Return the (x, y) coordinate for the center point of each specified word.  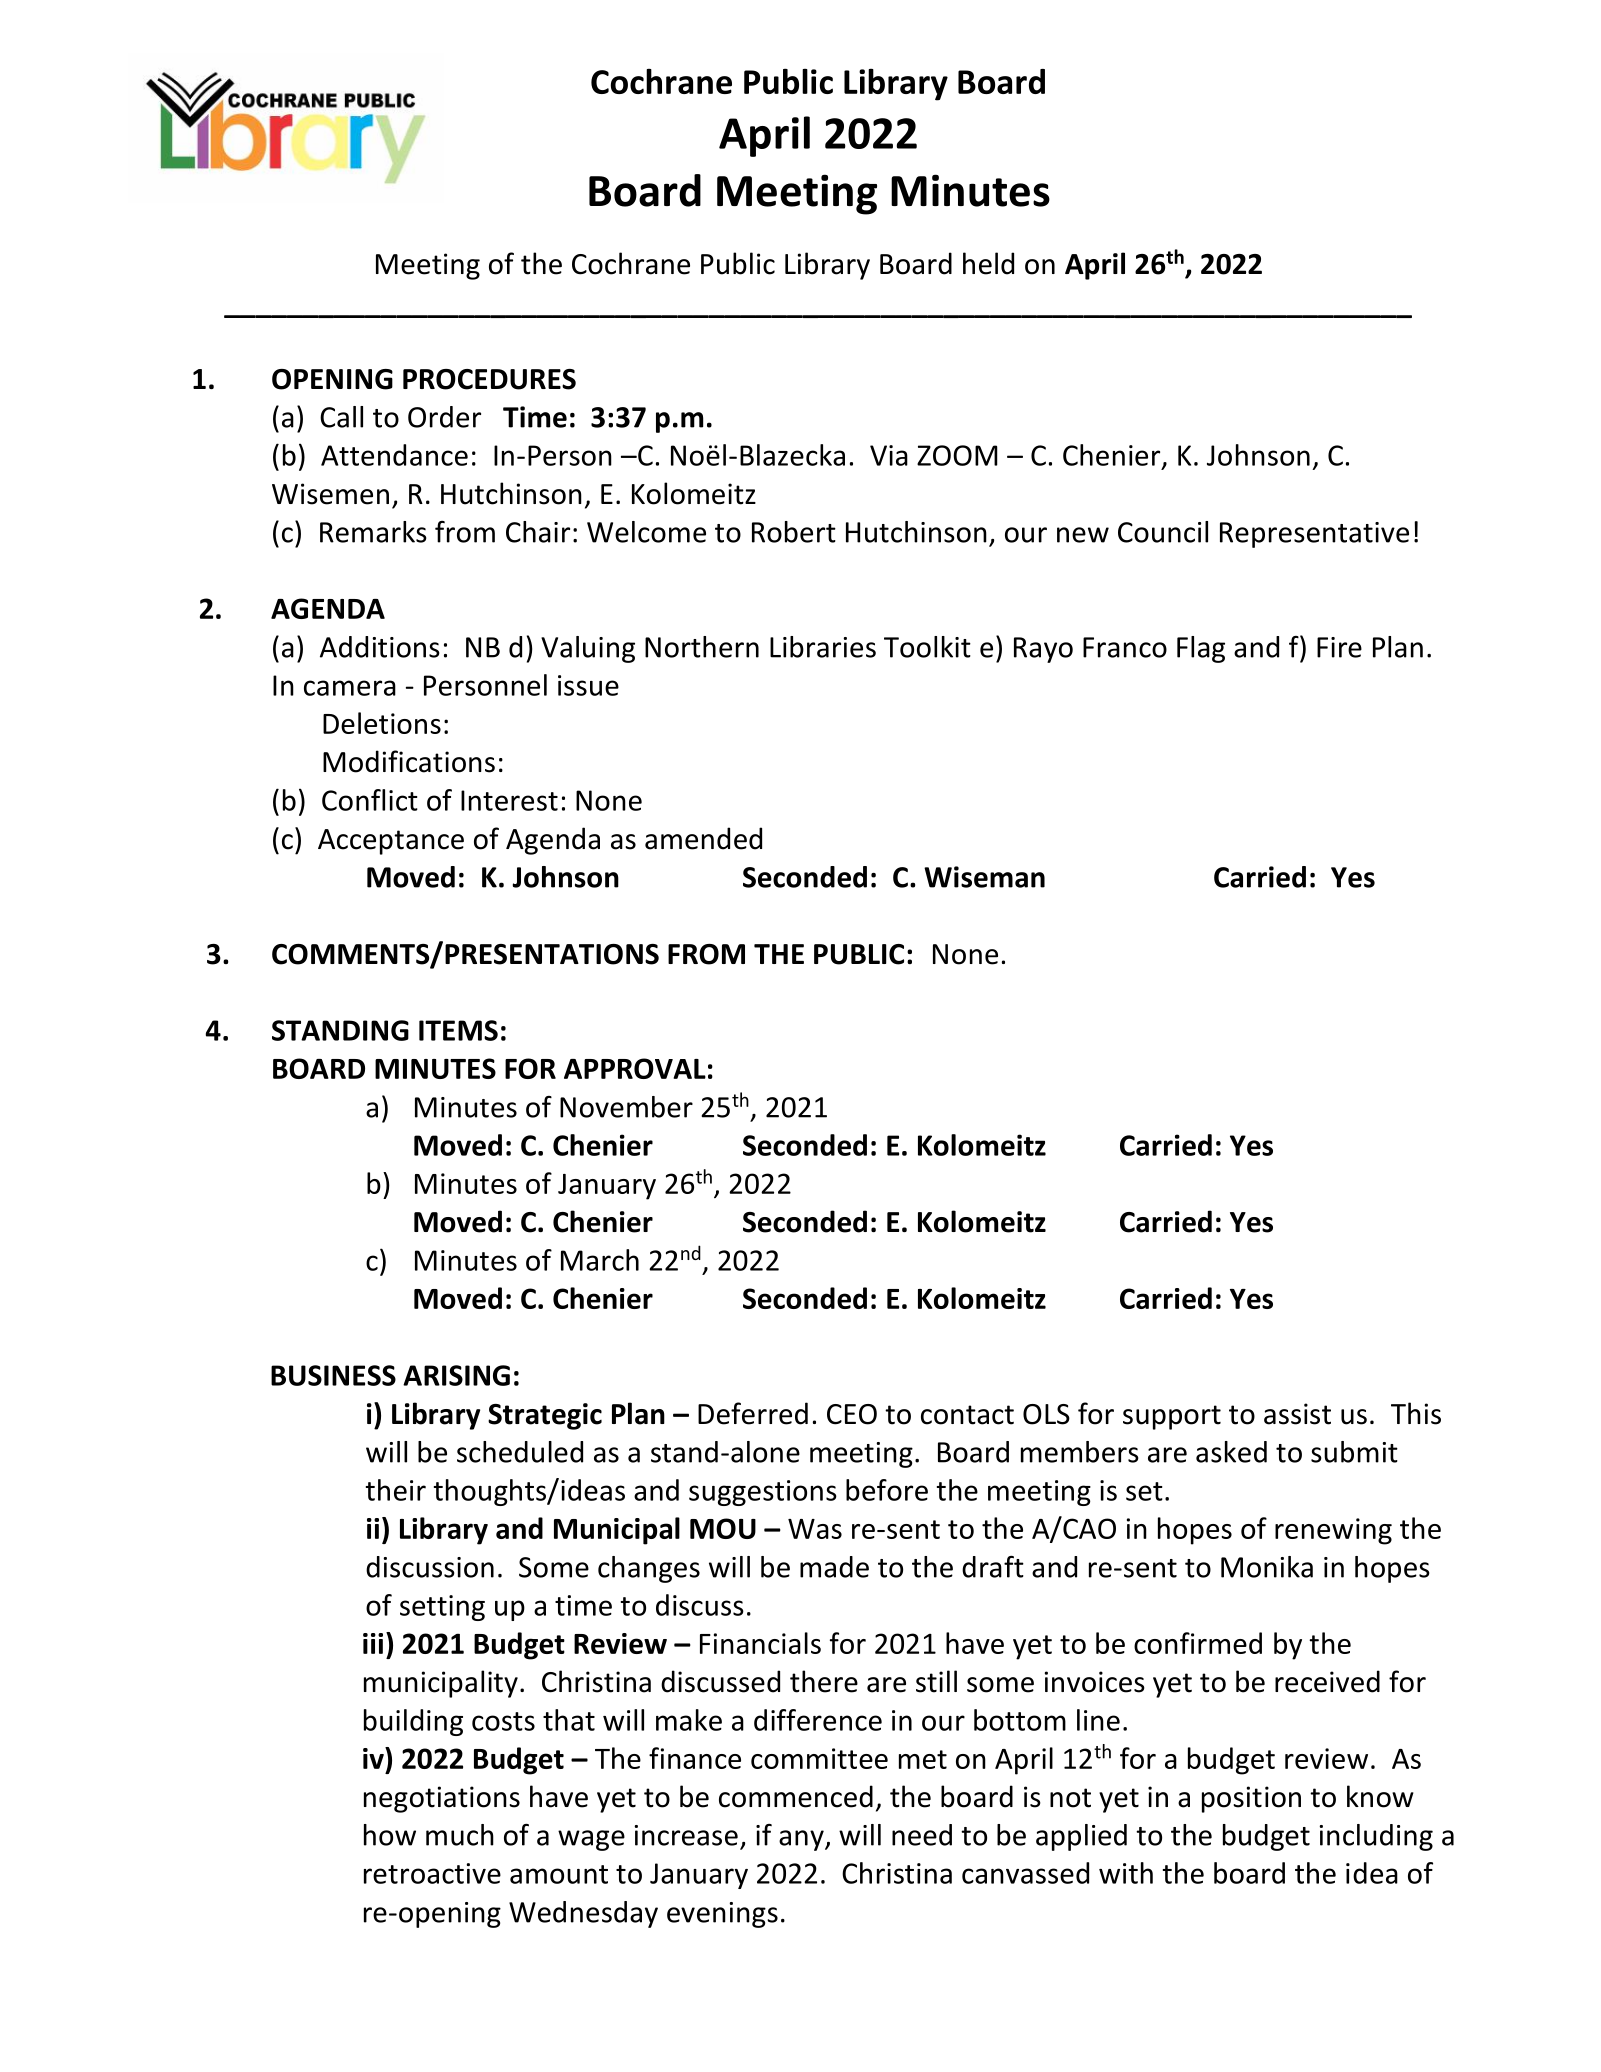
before (887, 1490)
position (1251, 1799)
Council (1163, 532)
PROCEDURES (489, 379)
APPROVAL (635, 1068)
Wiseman (984, 877)
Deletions (382, 723)
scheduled (520, 1452)
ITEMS (458, 1030)
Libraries (823, 647)
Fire (1339, 647)
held (988, 263)
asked (1231, 1452)
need (922, 1835)
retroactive (432, 1873)
